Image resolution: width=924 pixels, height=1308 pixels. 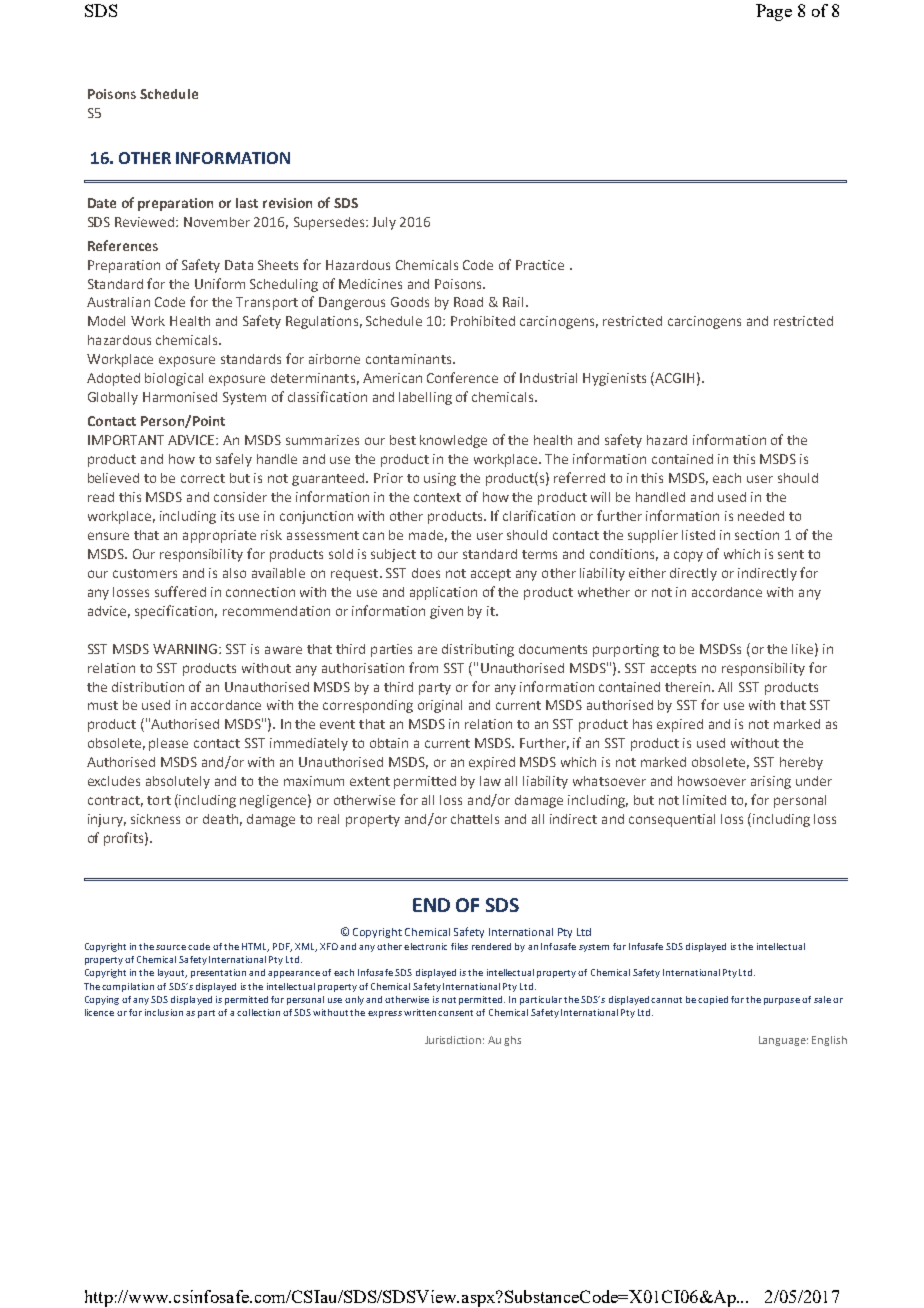 I want to click on July, so click(x=384, y=223).
